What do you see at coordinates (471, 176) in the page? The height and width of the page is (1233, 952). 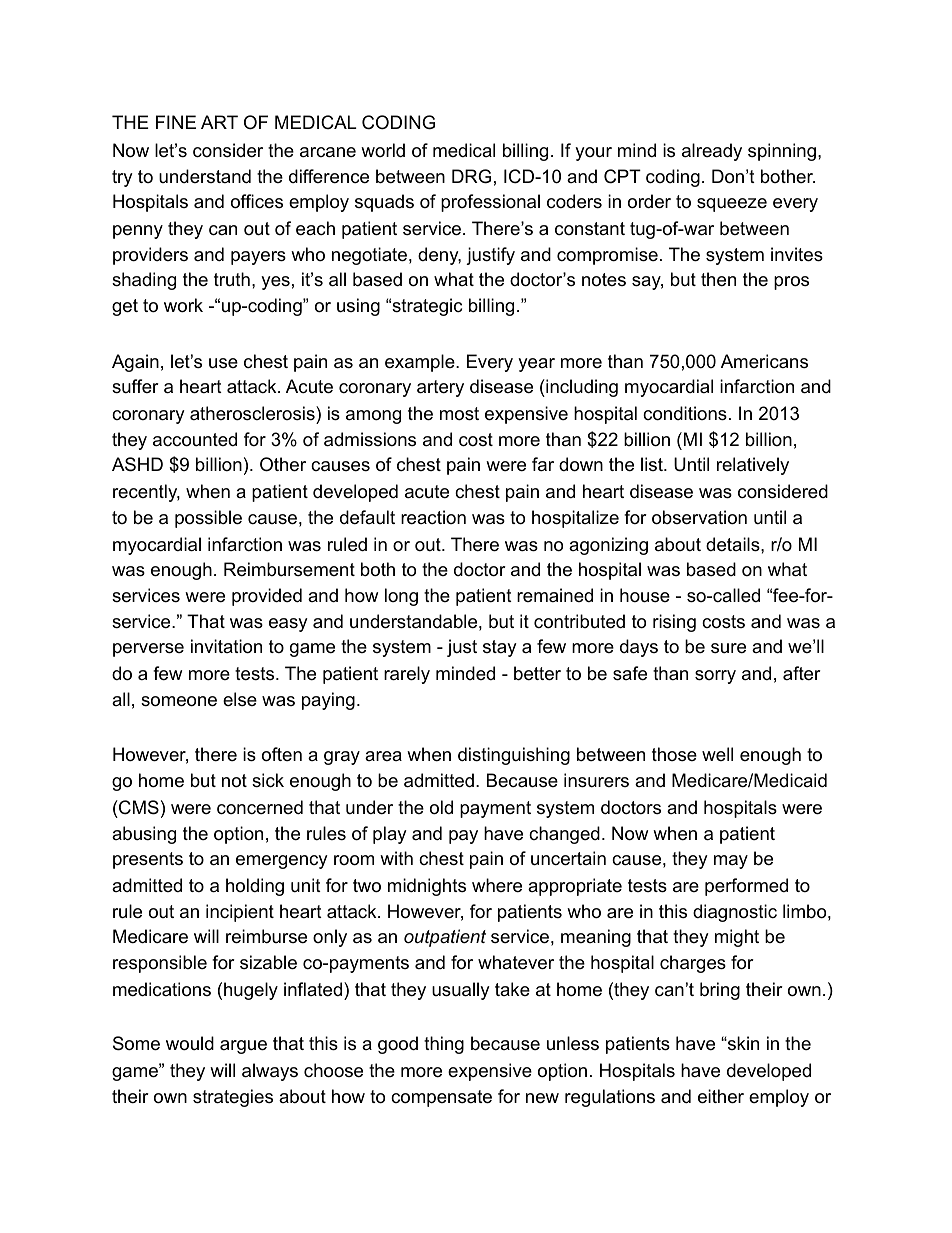 I see `DRG` at bounding box center [471, 176].
